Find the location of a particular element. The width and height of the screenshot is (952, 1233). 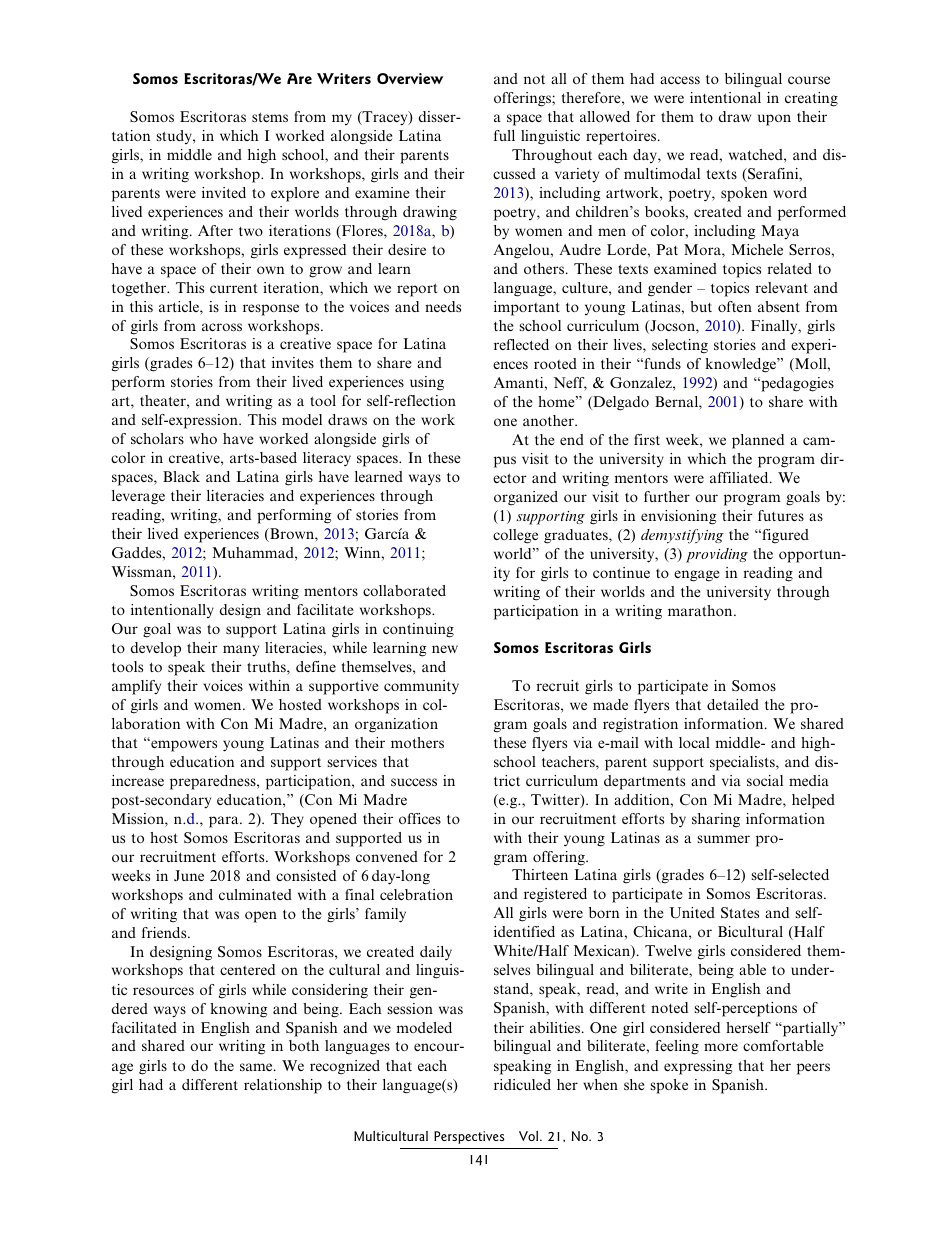

upon is located at coordinates (774, 120).
